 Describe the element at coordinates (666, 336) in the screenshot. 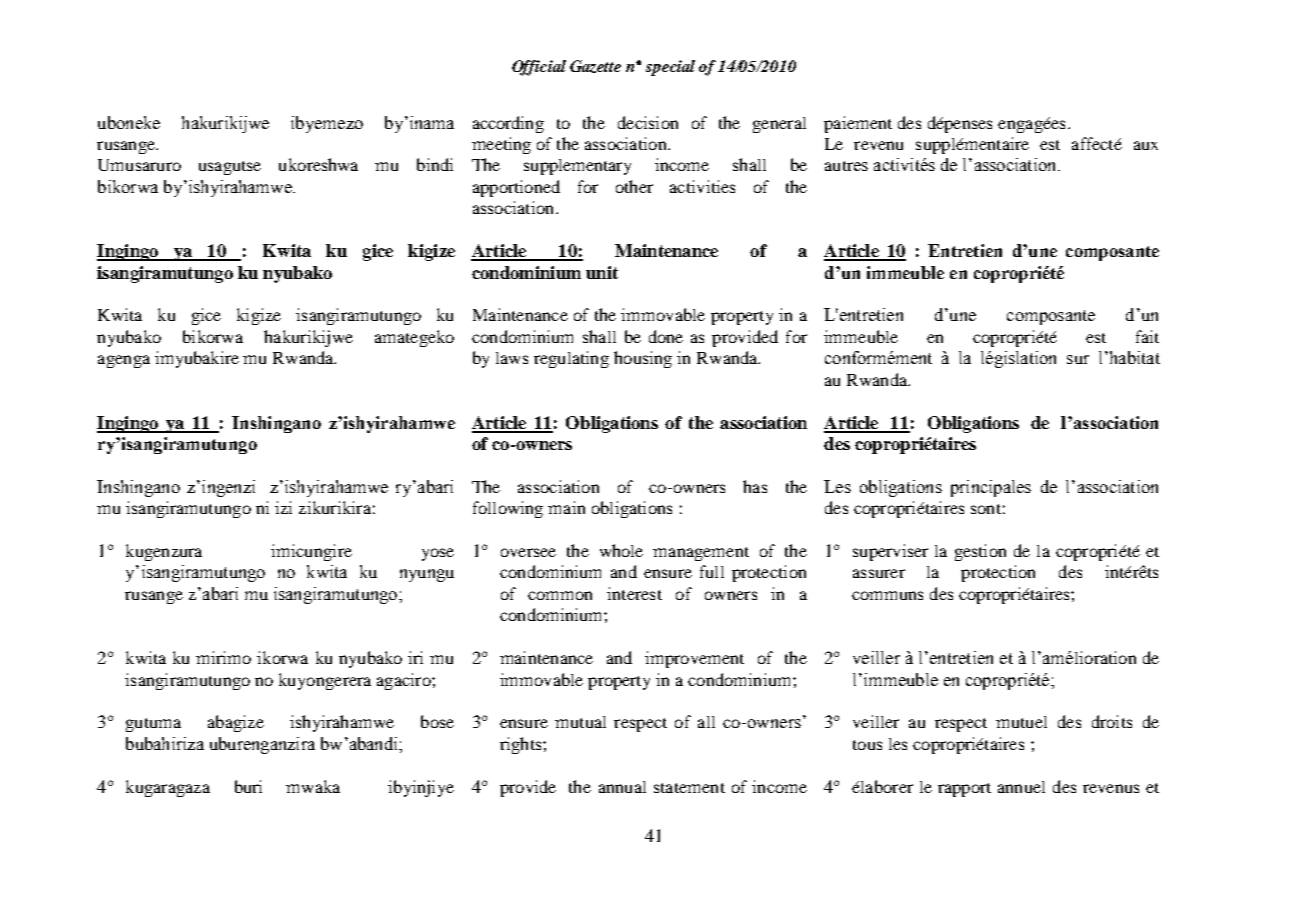

I see `done` at that location.
